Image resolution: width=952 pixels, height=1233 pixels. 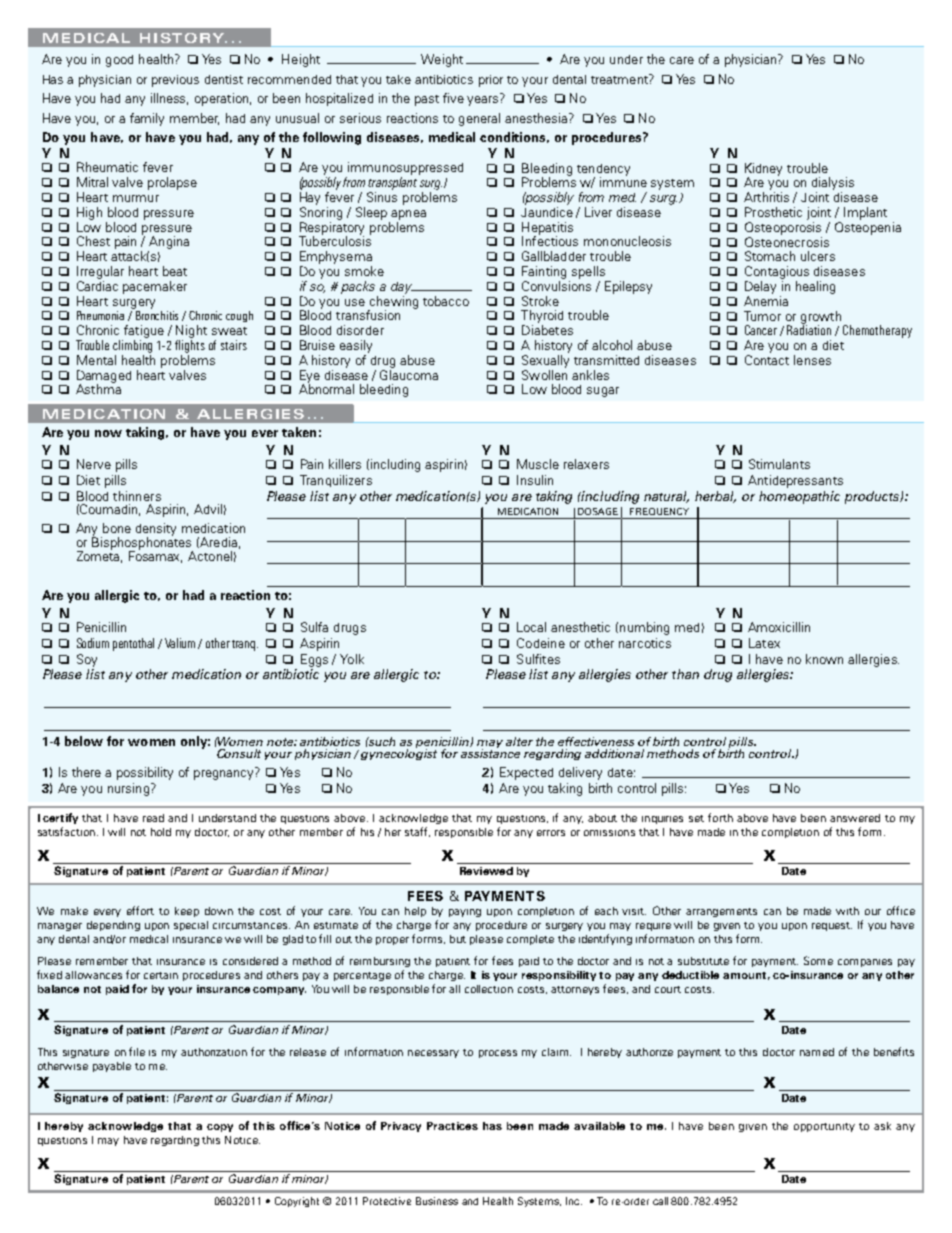 I want to click on Business, so click(x=437, y=1201).
